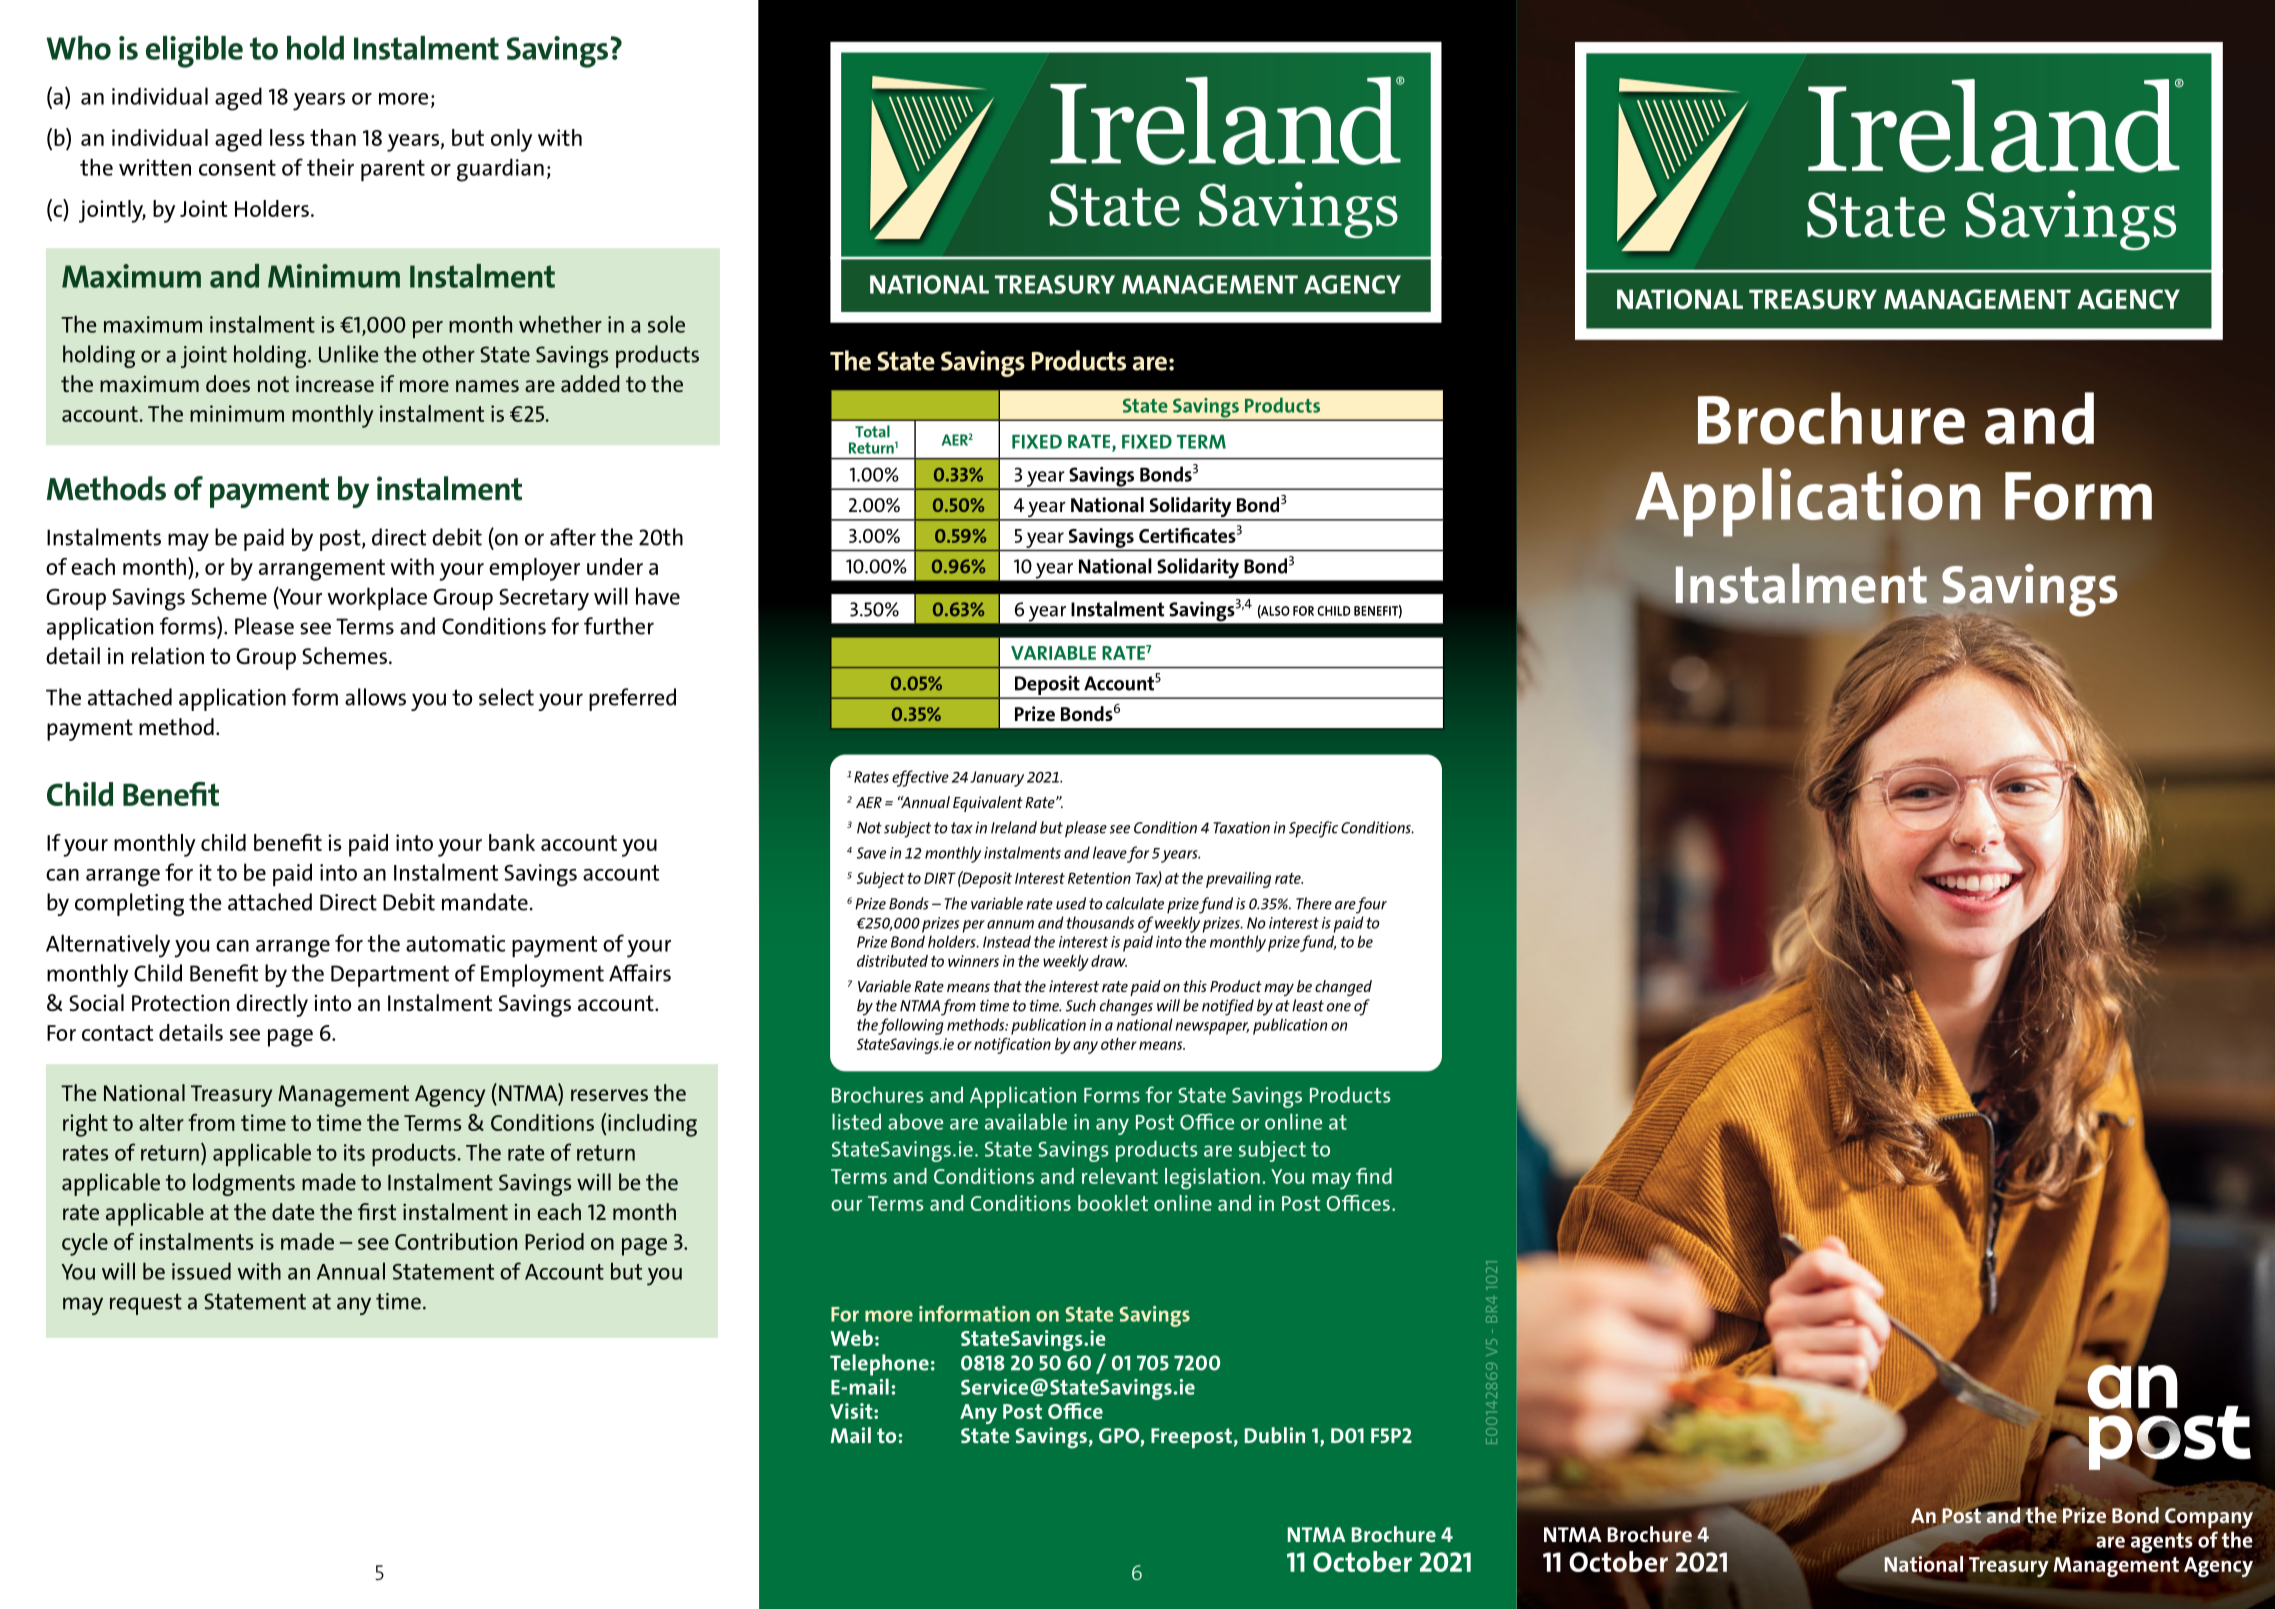 Image resolution: width=2275 pixels, height=1609 pixels. I want to click on preferred, so click(632, 699).
